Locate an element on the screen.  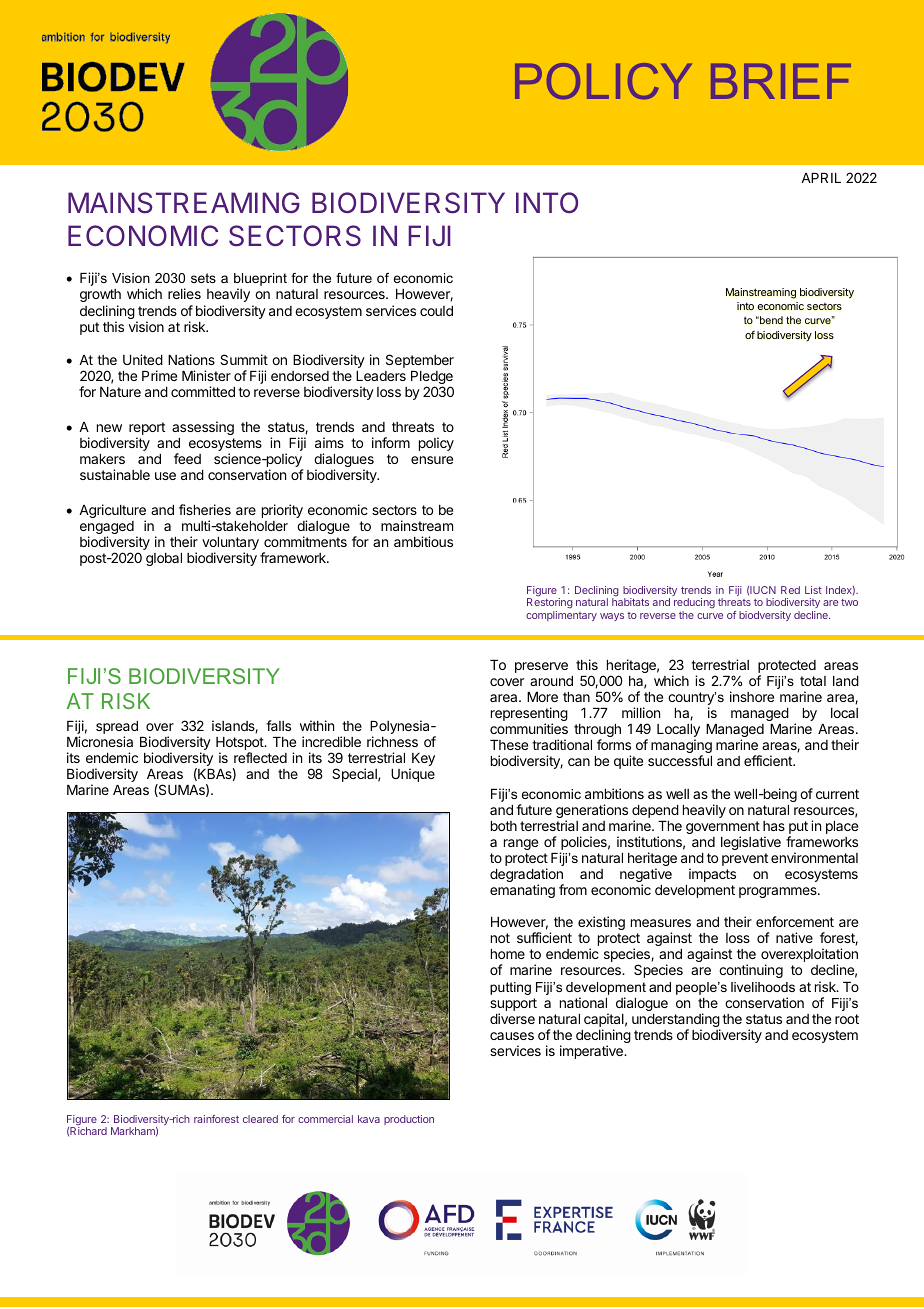
assessing is located at coordinates (203, 428).
